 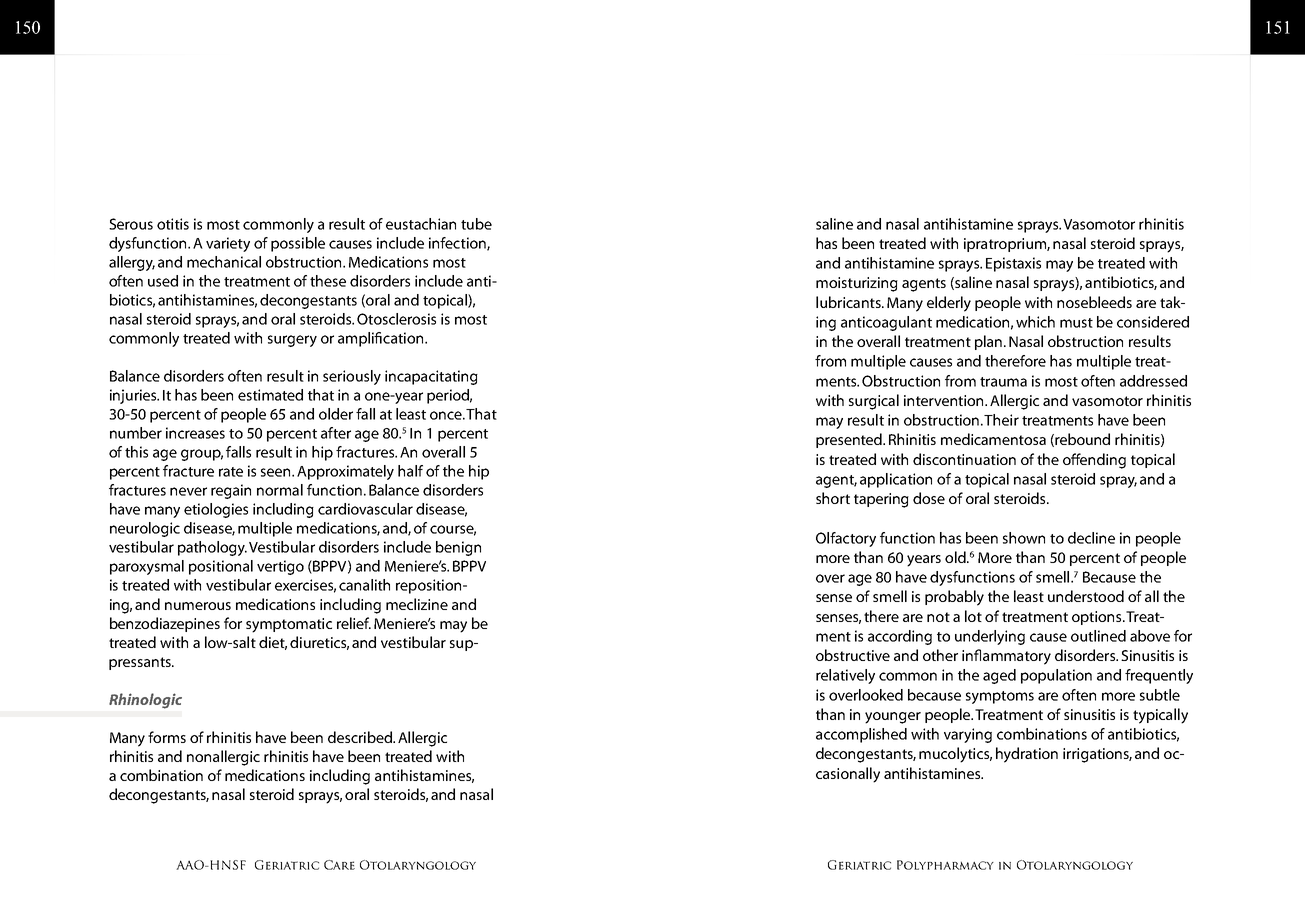 I want to click on variety, so click(x=228, y=244).
